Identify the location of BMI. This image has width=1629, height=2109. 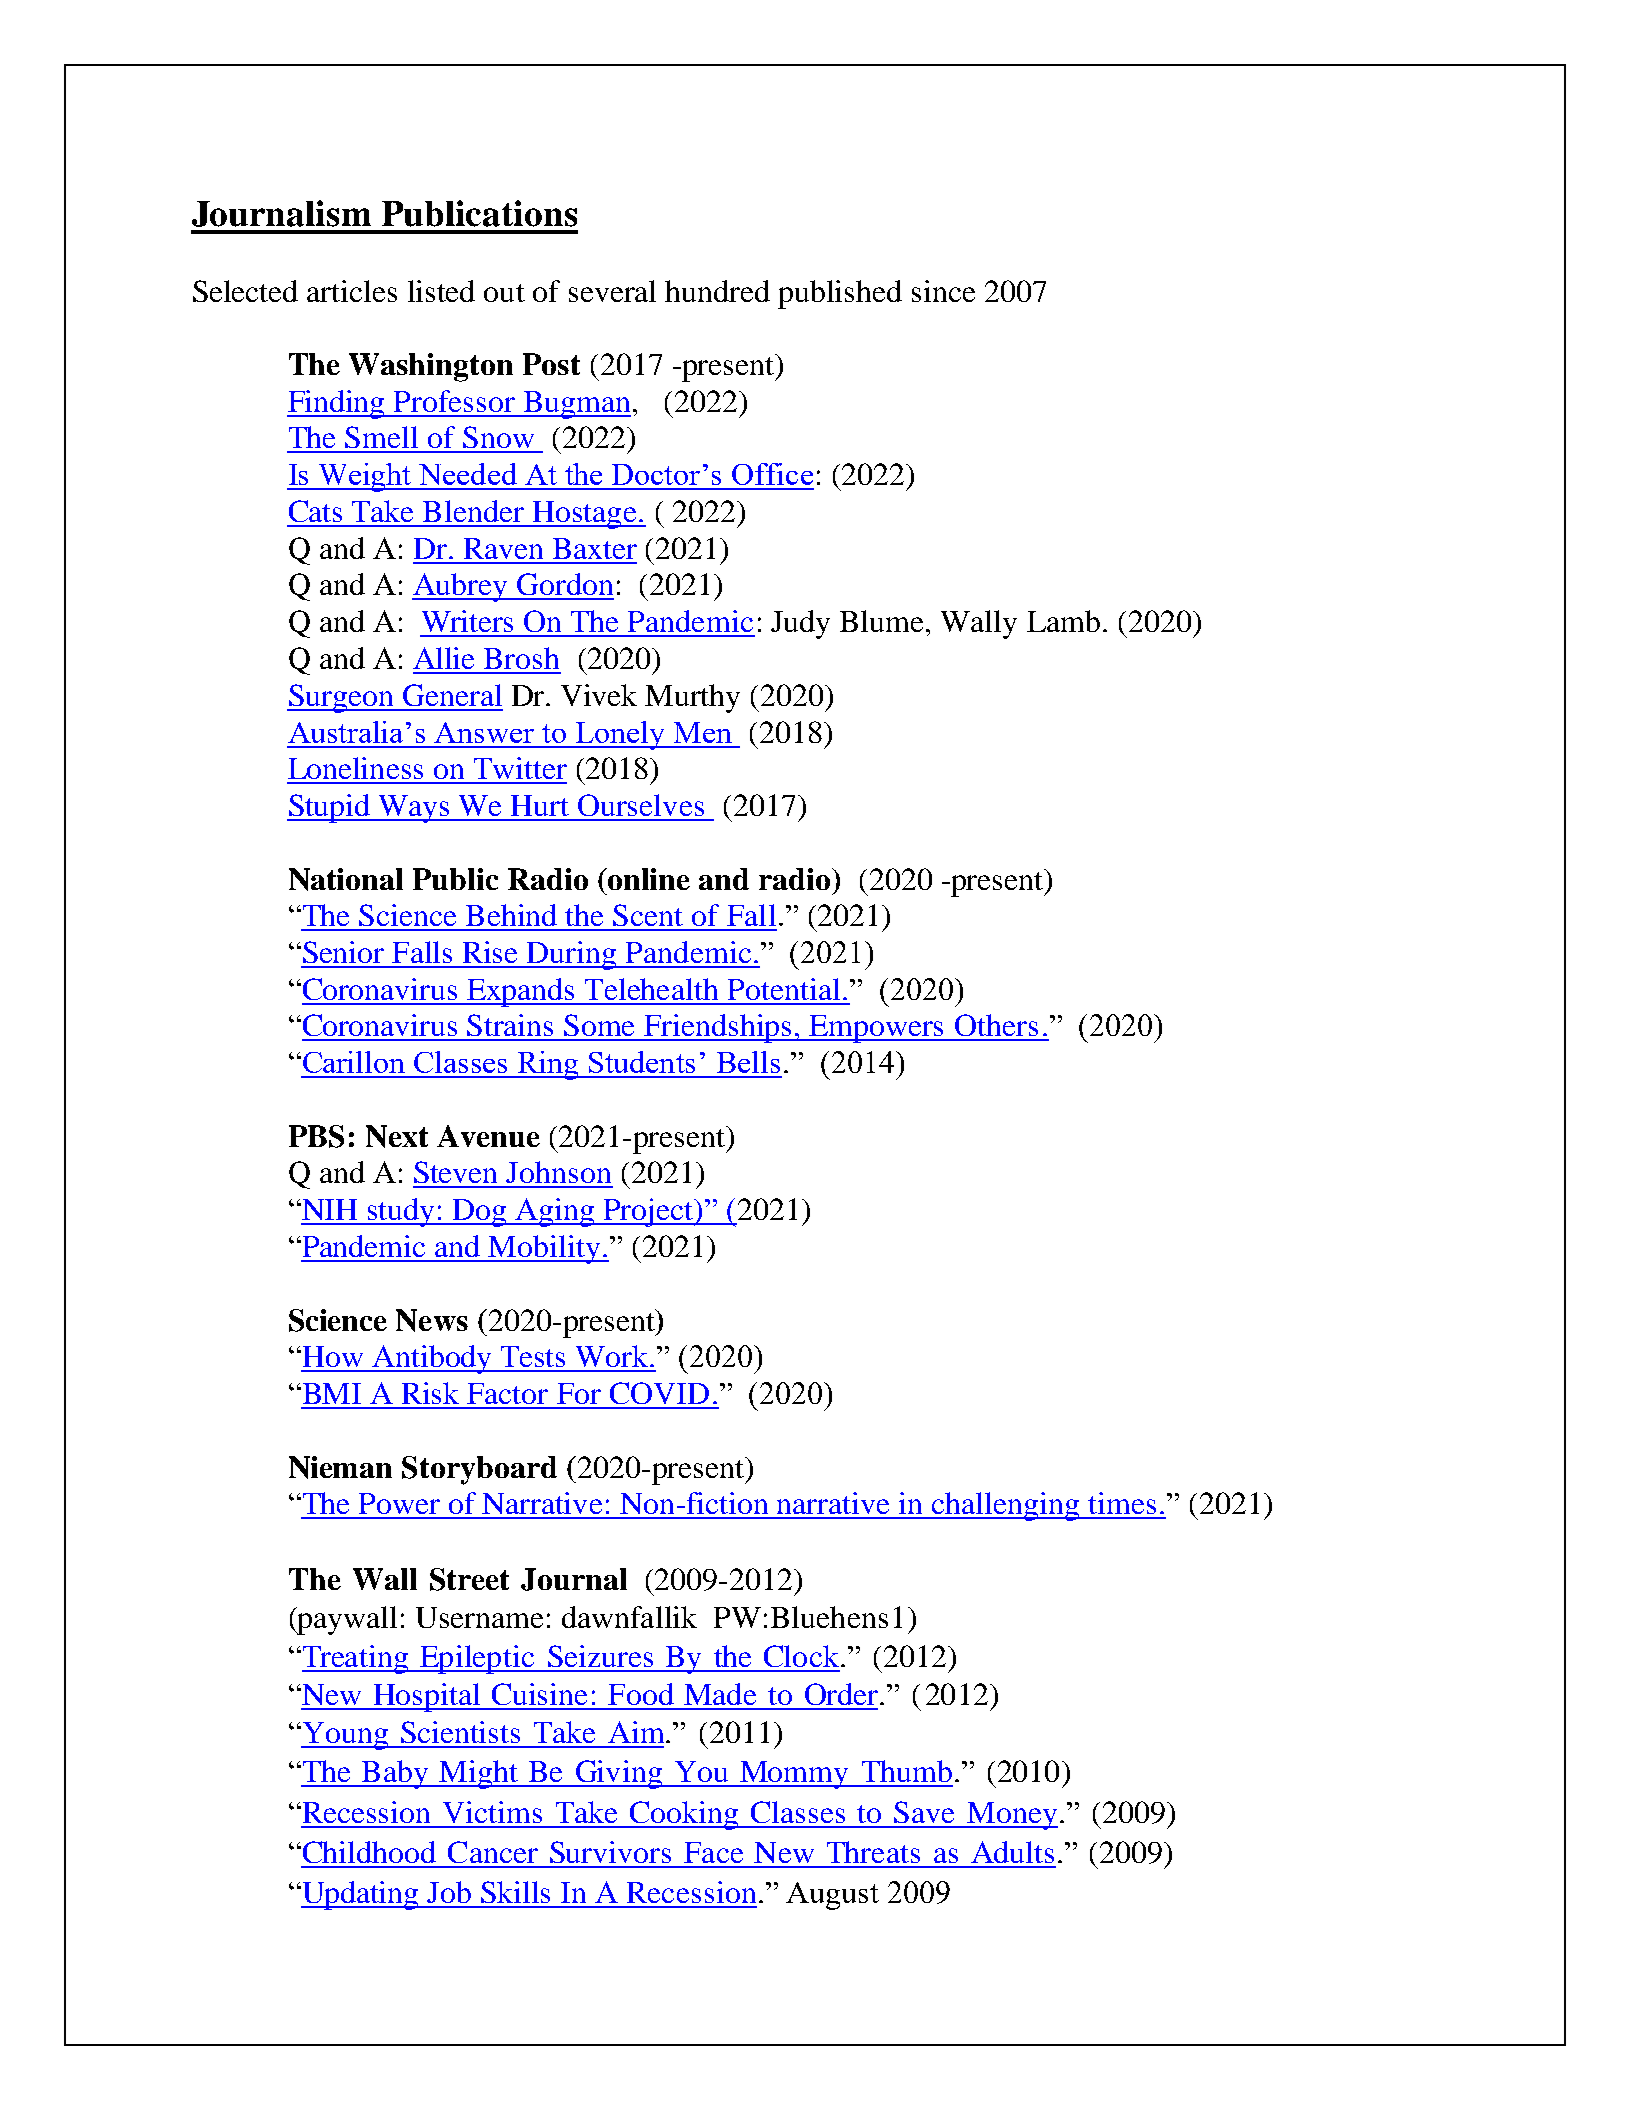
(330, 1393).
